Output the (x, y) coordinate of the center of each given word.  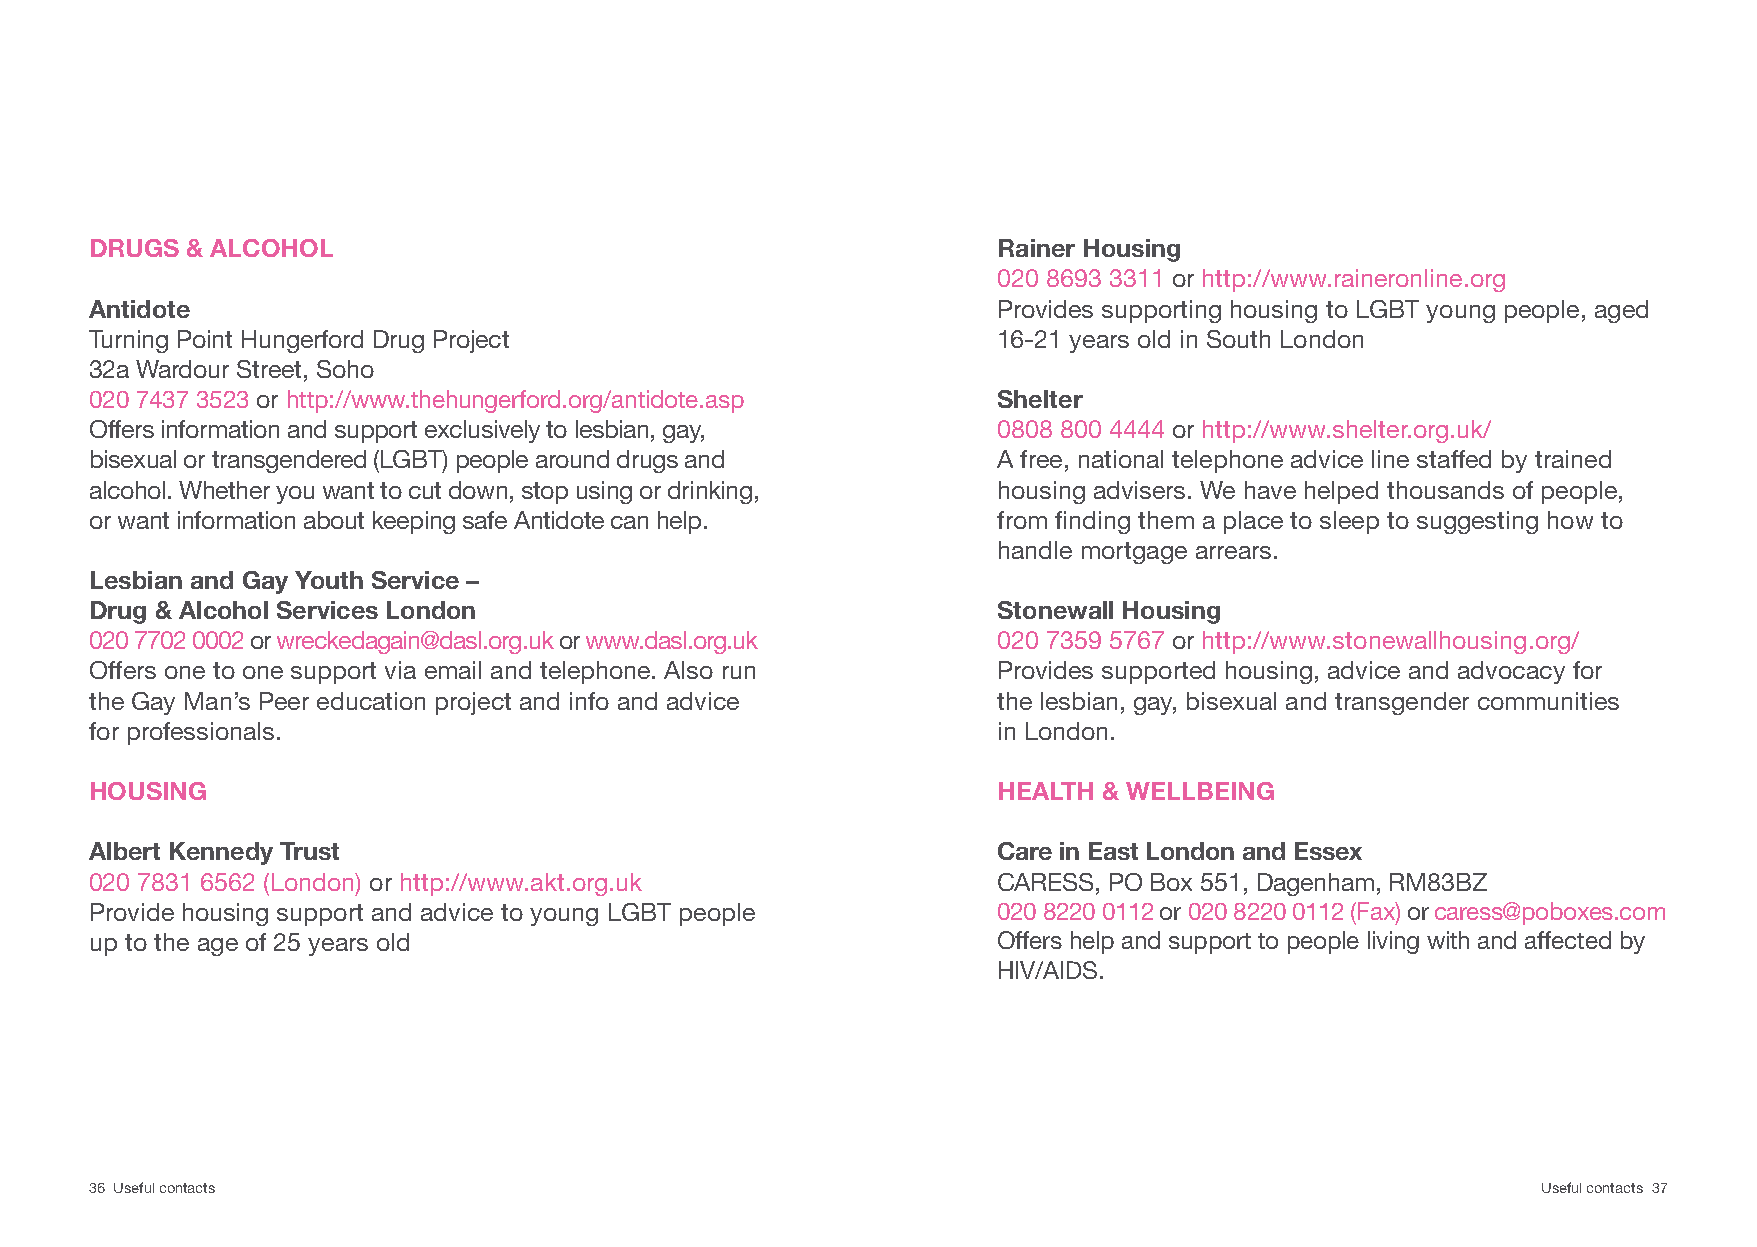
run (739, 672)
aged (1621, 311)
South (1238, 339)
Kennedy (221, 853)
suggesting (1477, 522)
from (1022, 520)
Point (205, 339)
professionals (201, 733)
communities (1548, 701)
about (334, 520)
